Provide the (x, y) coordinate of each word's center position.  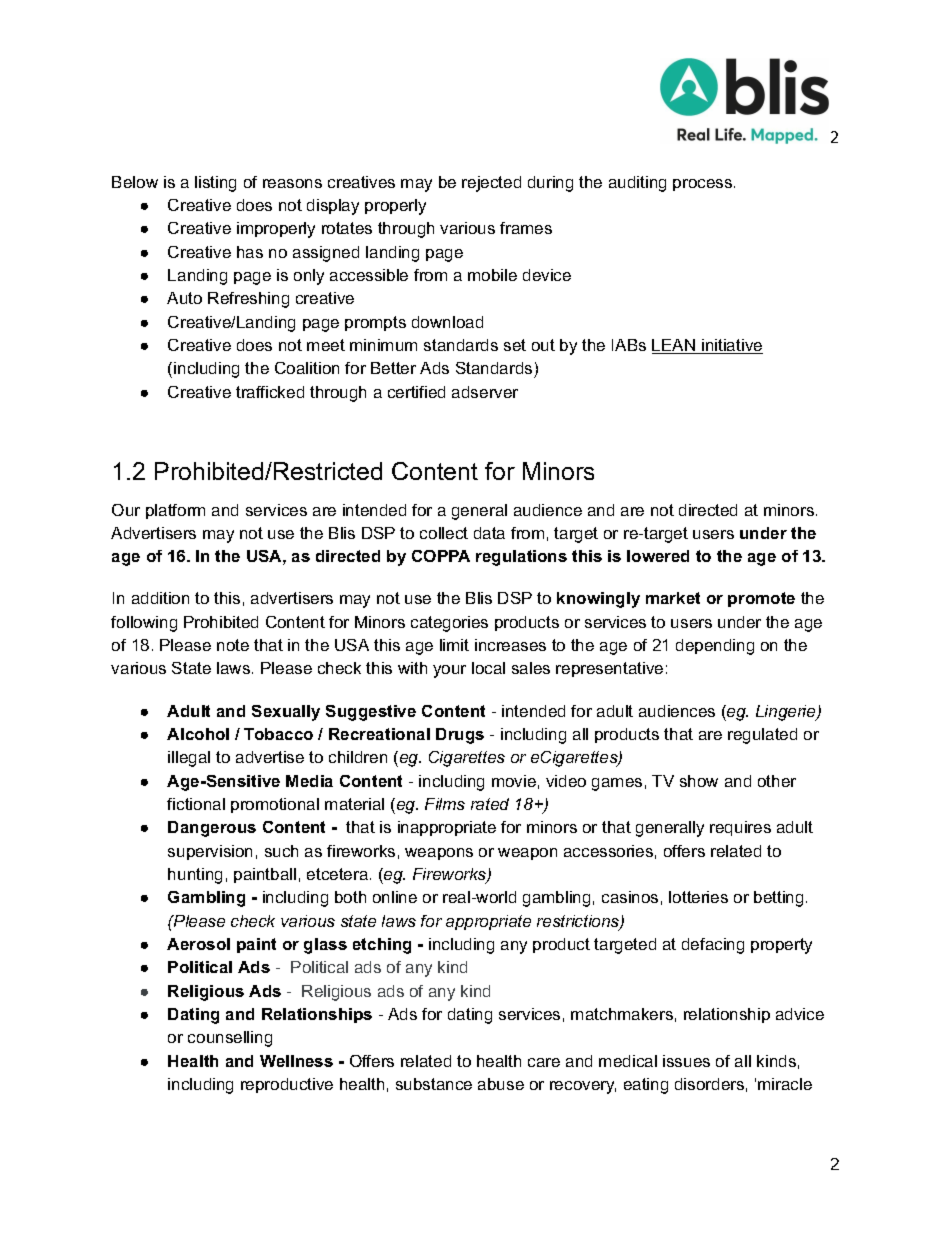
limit (454, 645)
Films (445, 804)
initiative (731, 346)
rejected (491, 184)
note (233, 645)
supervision (210, 852)
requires (740, 828)
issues (686, 1061)
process (704, 185)
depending (715, 647)
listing (215, 184)
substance (434, 1084)
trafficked (270, 392)
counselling (230, 1039)
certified (416, 392)
